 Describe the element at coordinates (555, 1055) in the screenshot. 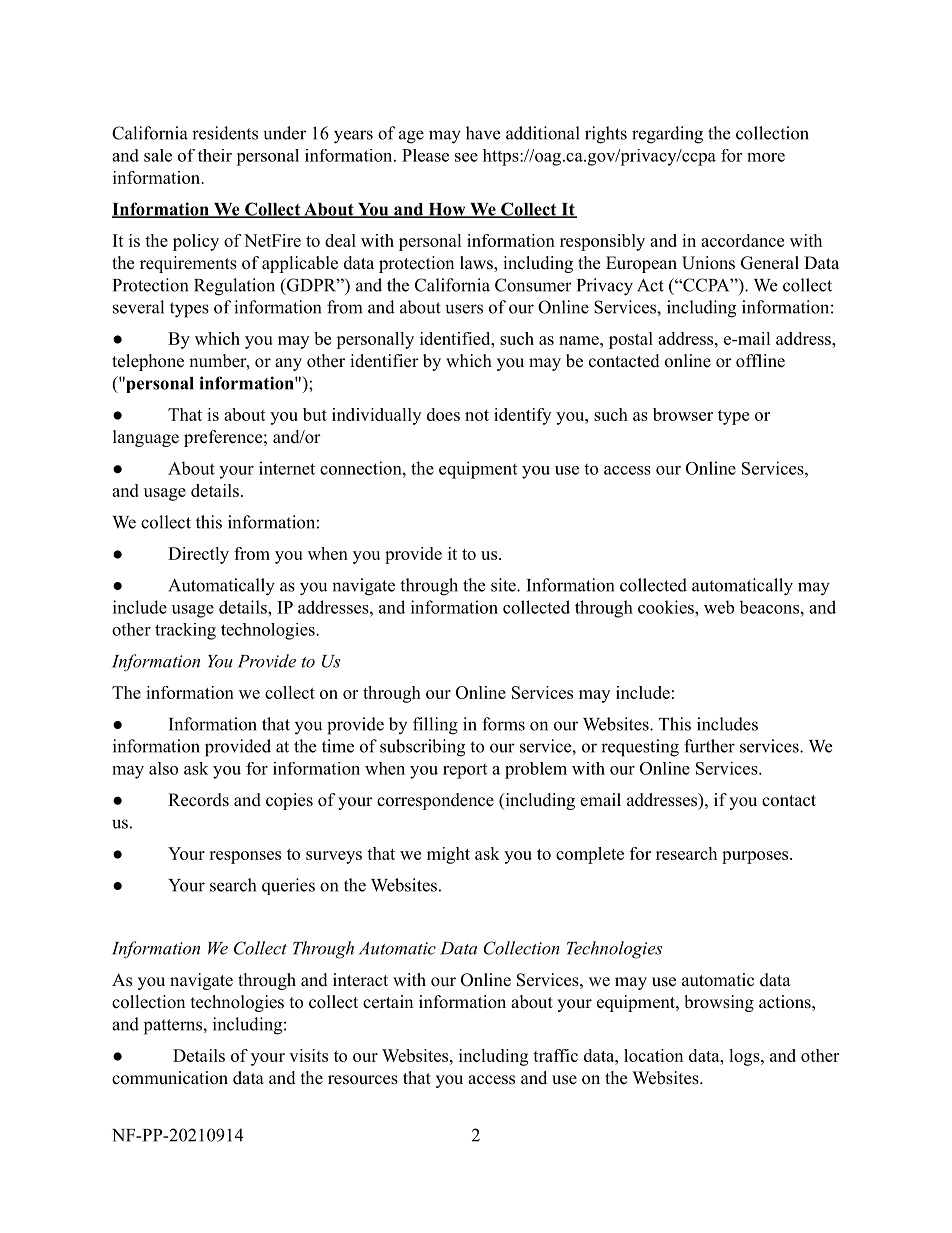

I see `traffic` at that location.
